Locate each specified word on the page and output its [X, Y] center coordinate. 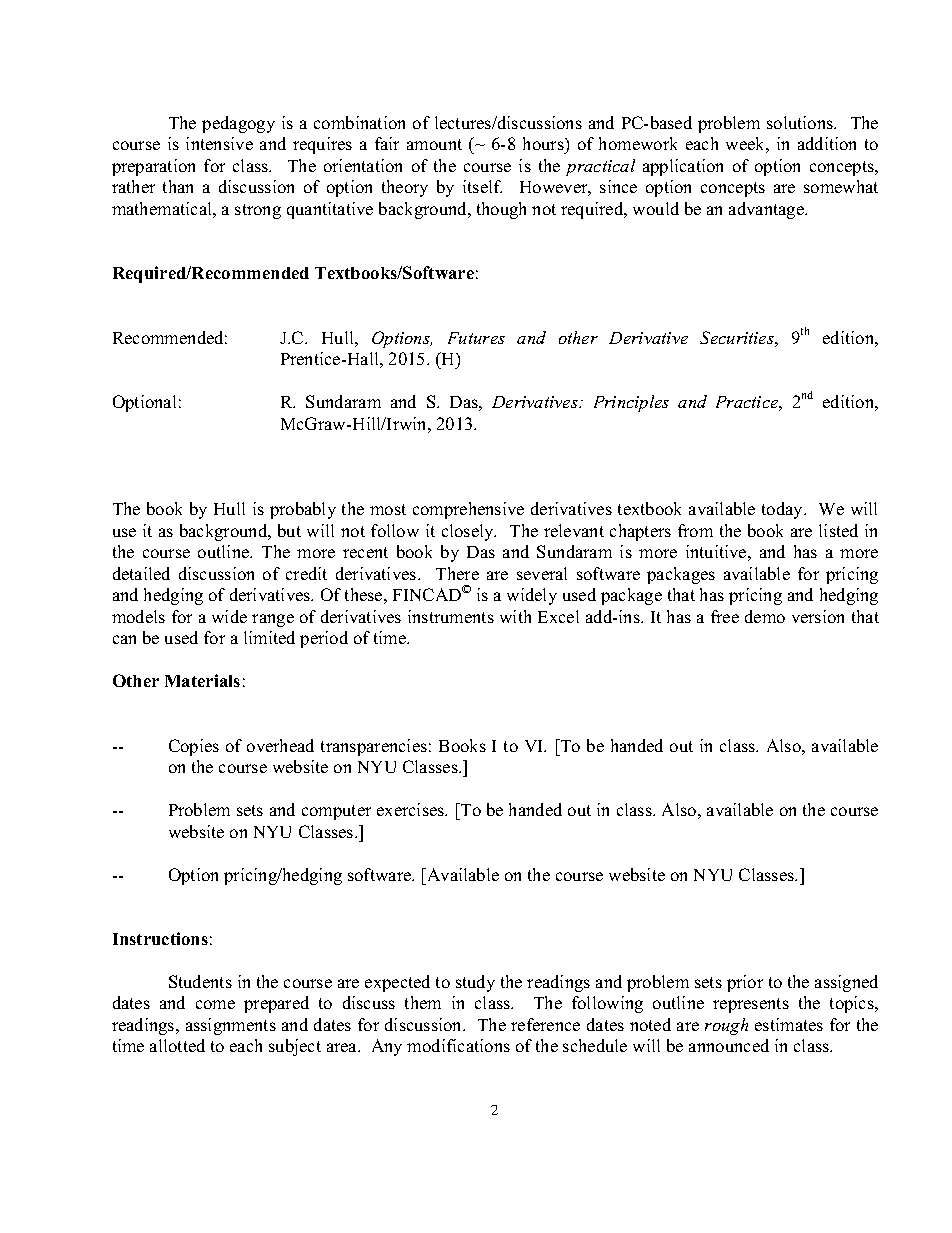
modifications [458, 1045]
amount [434, 144]
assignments [231, 1026]
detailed [141, 573]
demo [765, 616]
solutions [801, 122]
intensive [219, 143]
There [457, 573]
